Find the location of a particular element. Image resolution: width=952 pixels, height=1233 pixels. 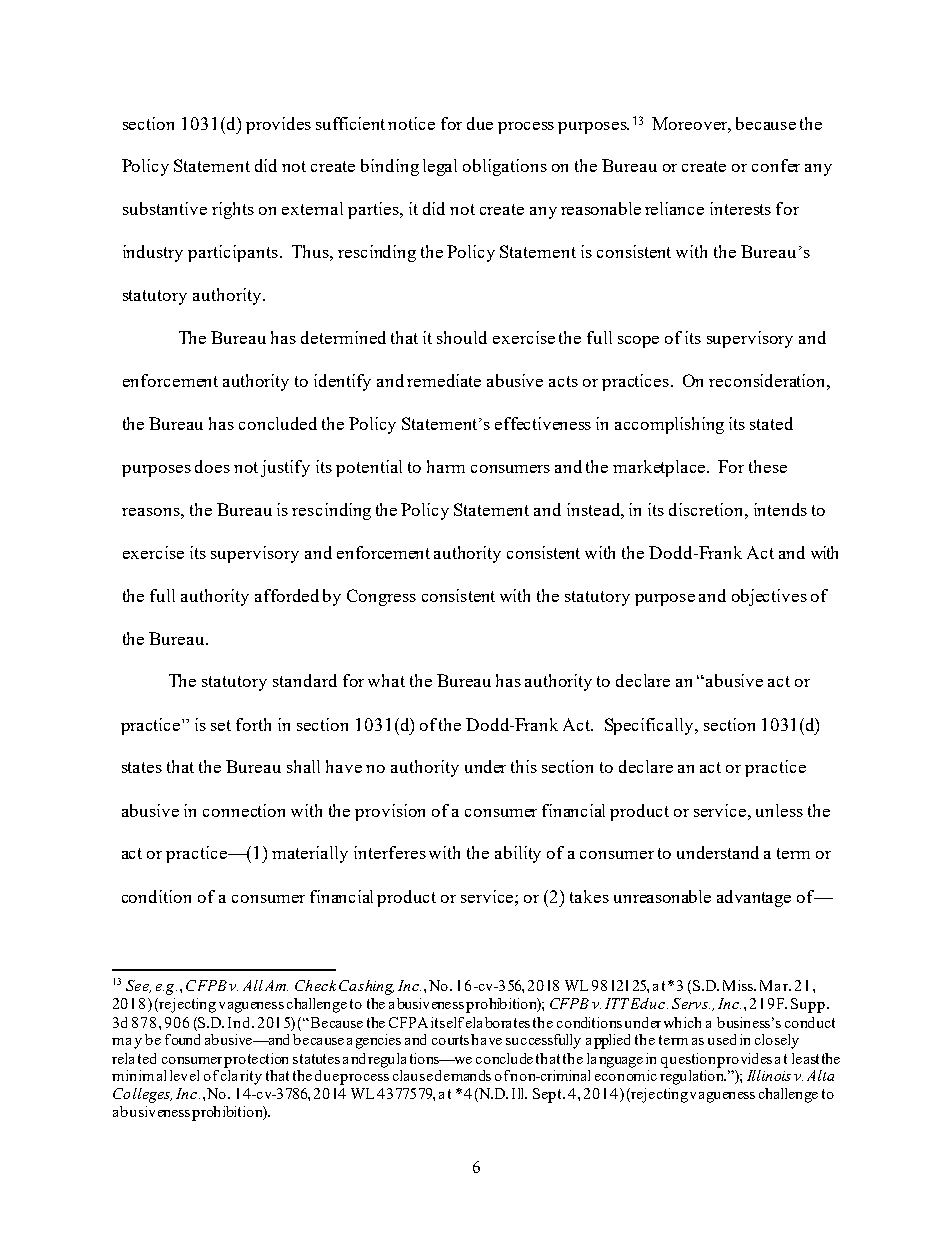

obligations is located at coordinates (505, 167).
